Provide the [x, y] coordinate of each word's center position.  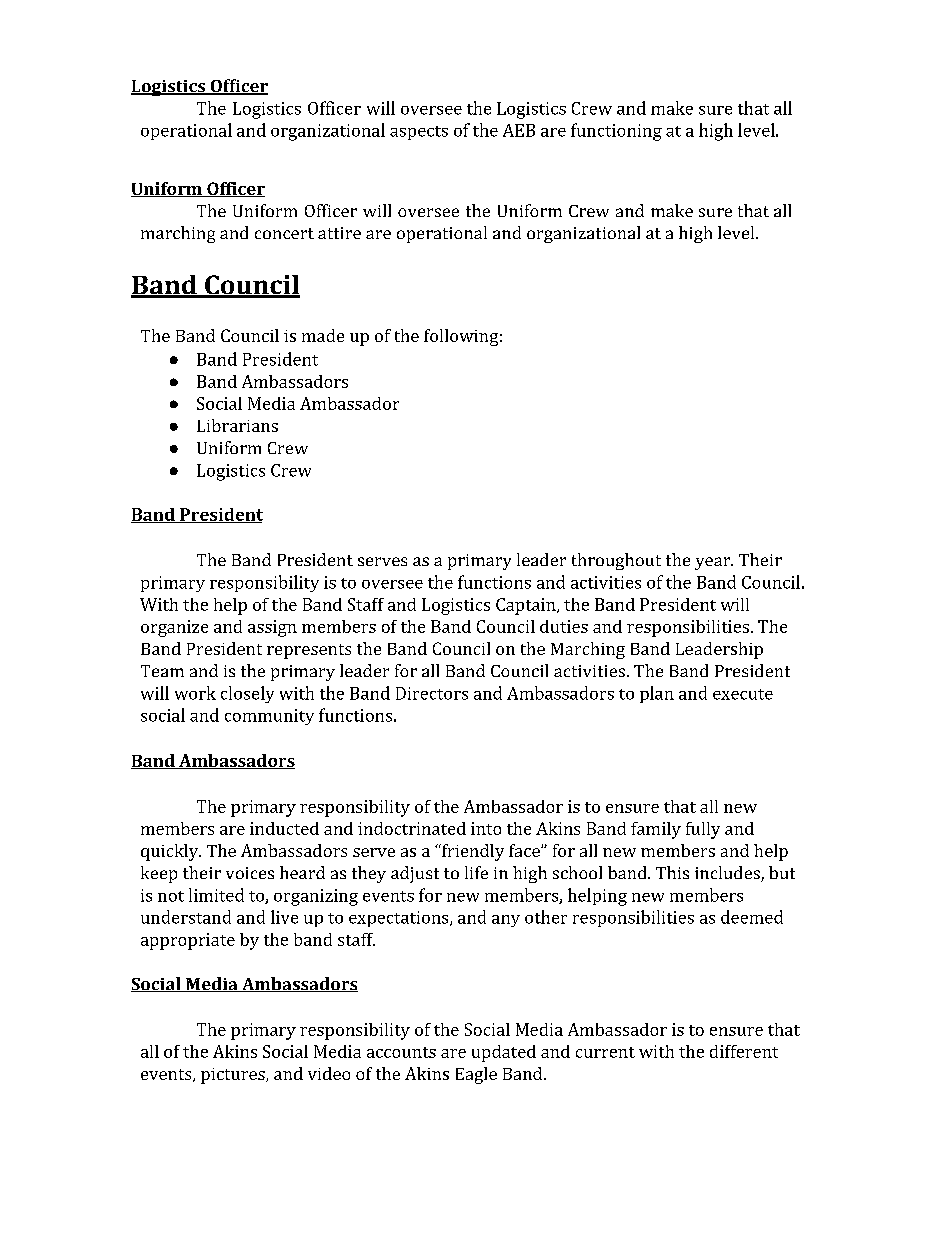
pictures [234, 1076]
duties [564, 626]
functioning [616, 132]
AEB [519, 130]
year [713, 563]
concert [284, 233]
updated [504, 1053]
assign [272, 628]
